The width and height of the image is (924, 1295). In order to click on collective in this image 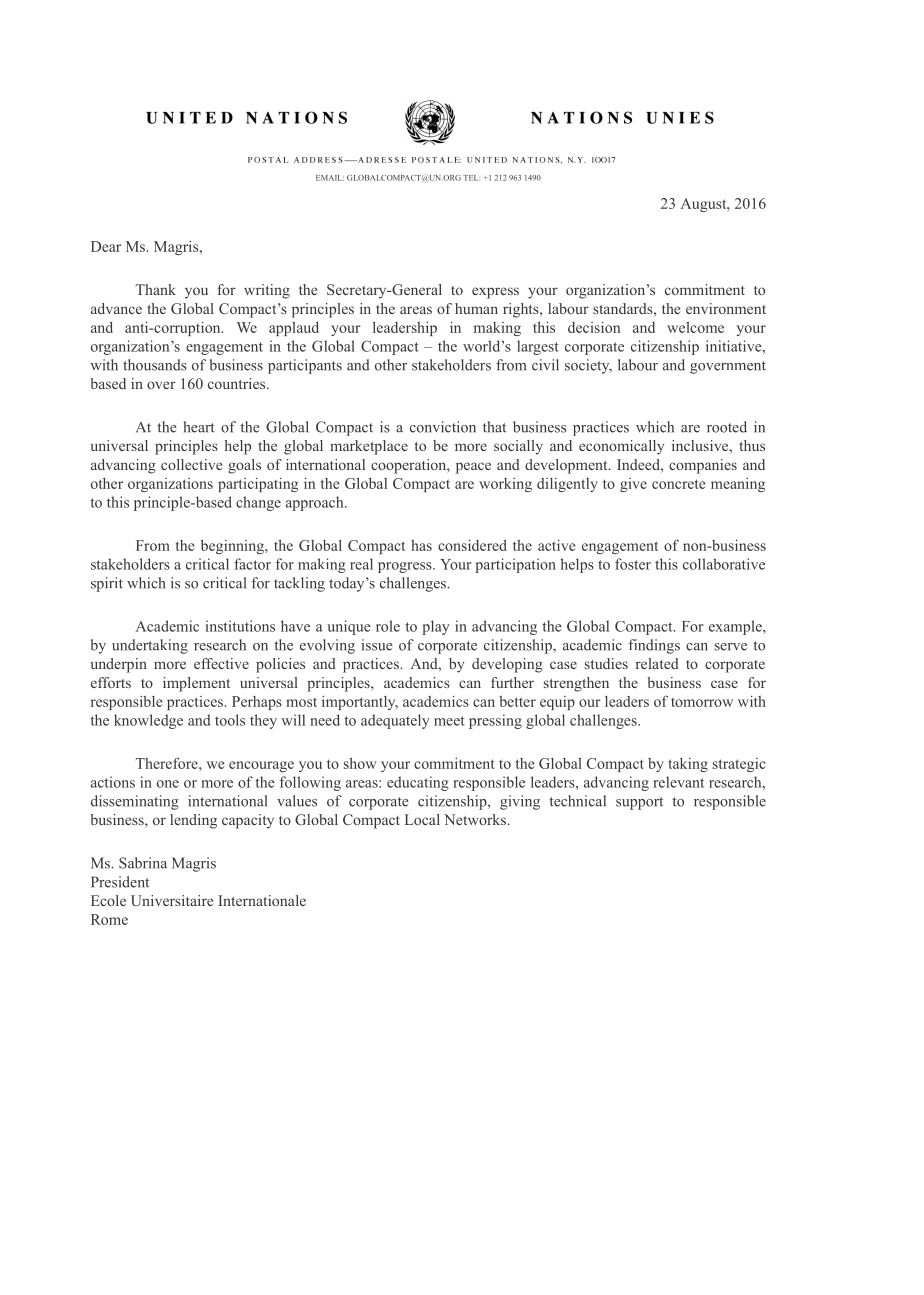, I will do `click(191, 464)`.
